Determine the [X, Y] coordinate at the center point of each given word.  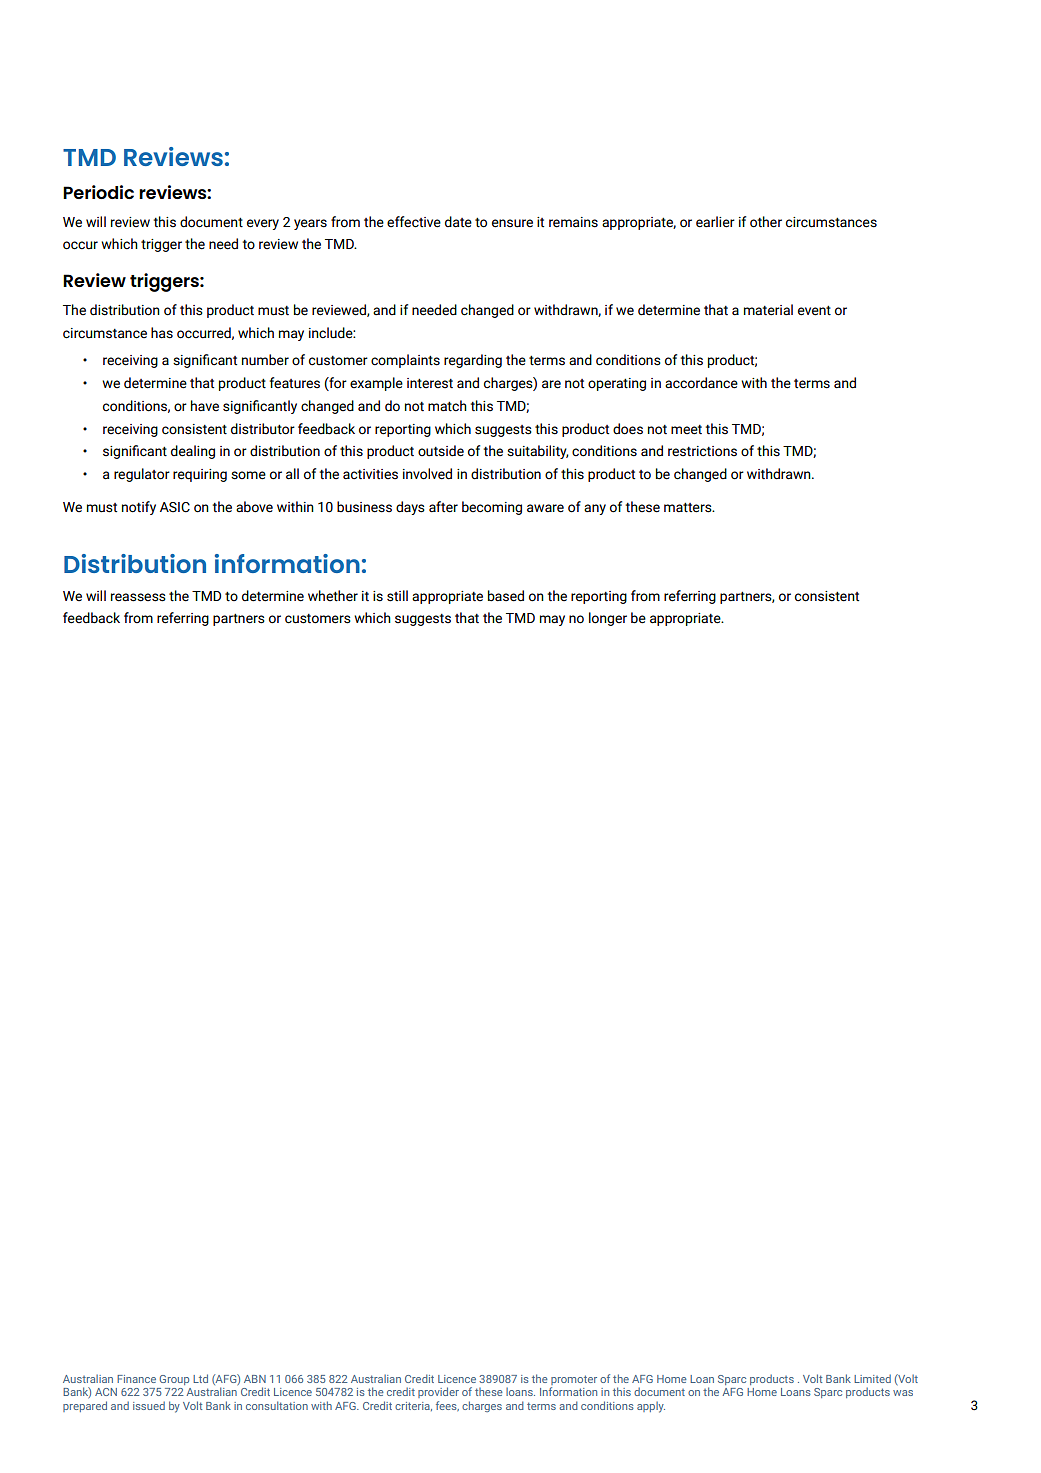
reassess [138, 597]
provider [438, 1392]
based [506, 596]
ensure [512, 223]
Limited [872, 1378]
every [263, 224]
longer [608, 619]
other [766, 222]
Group [174, 1380]
